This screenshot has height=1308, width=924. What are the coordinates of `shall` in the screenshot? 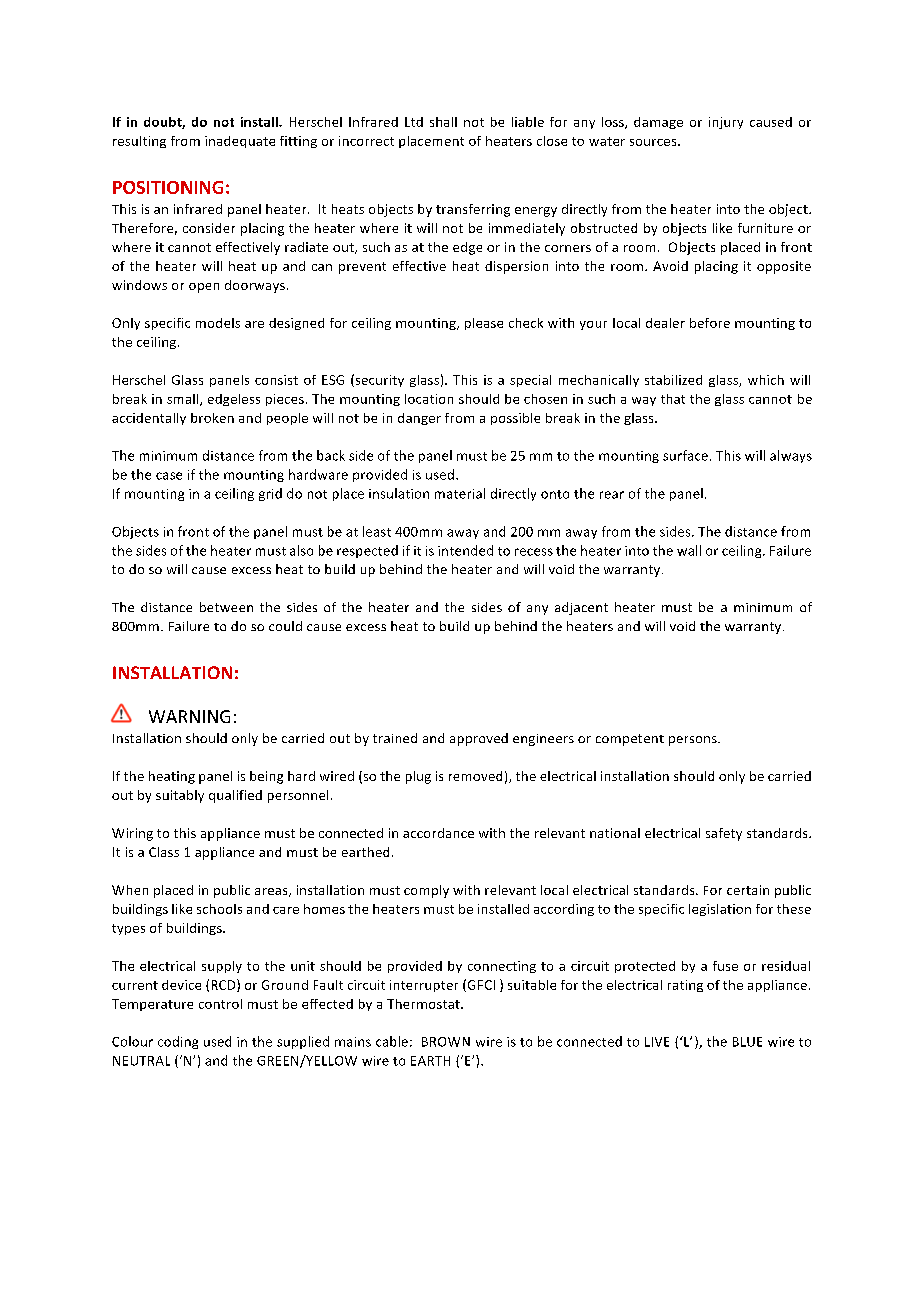 It's located at (443, 122).
